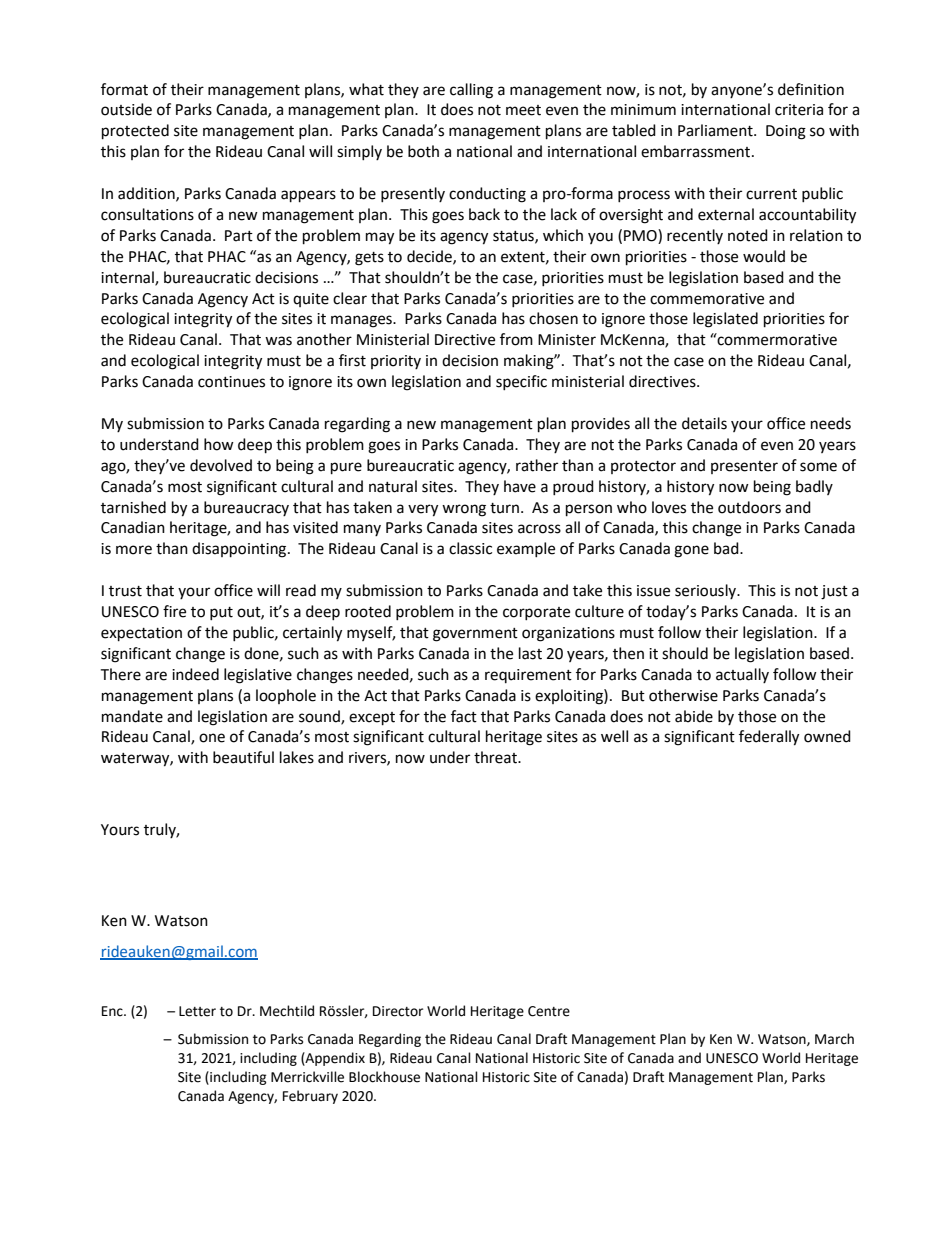 The width and height of the image is (952, 1233). What do you see at coordinates (475, 635) in the image?
I see `government` at bounding box center [475, 635].
